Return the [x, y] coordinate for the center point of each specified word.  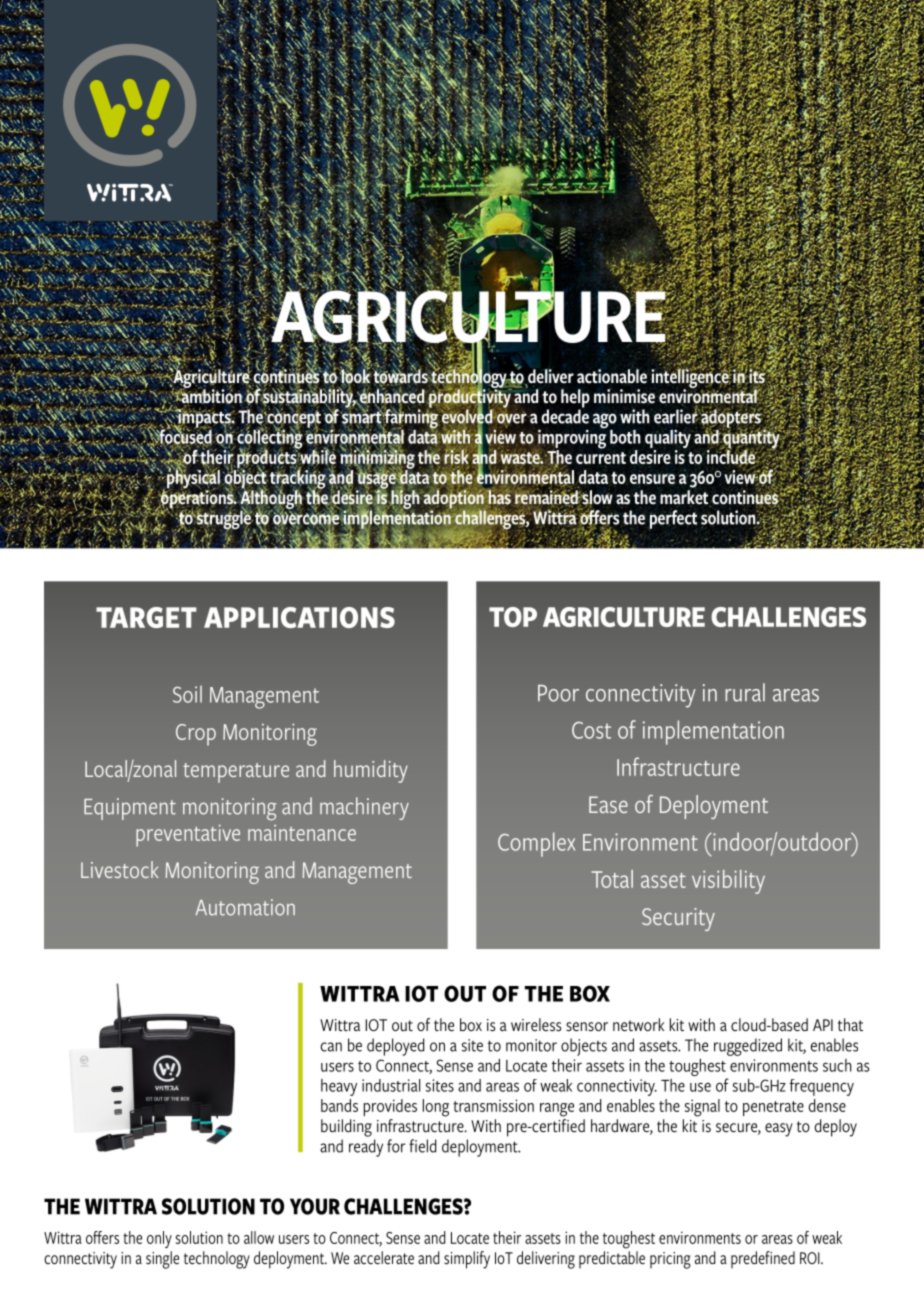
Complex [536, 844]
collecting [269, 439]
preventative [188, 836]
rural [745, 692]
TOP [513, 617]
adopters [731, 418]
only [159, 1239]
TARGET [146, 617]
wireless [536, 1025]
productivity [470, 398]
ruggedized [748, 1047]
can [331, 1047]
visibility [728, 882]
